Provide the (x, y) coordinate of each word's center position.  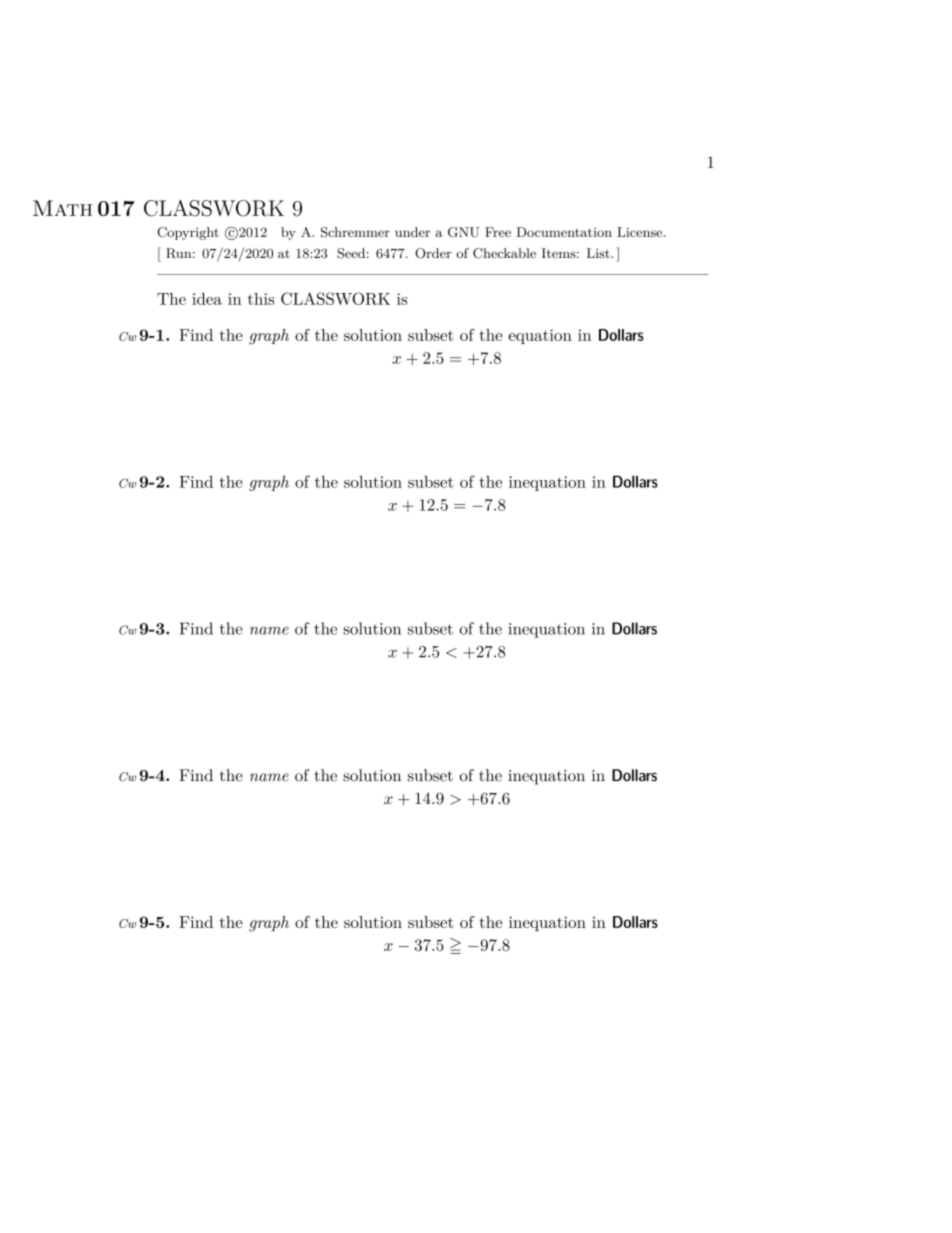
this (261, 299)
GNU (463, 232)
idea (207, 299)
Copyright (188, 233)
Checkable (504, 253)
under (412, 232)
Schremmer (355, 232)
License (641, 232)
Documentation (564, 232)
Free (498, 232)
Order (433, 253)
